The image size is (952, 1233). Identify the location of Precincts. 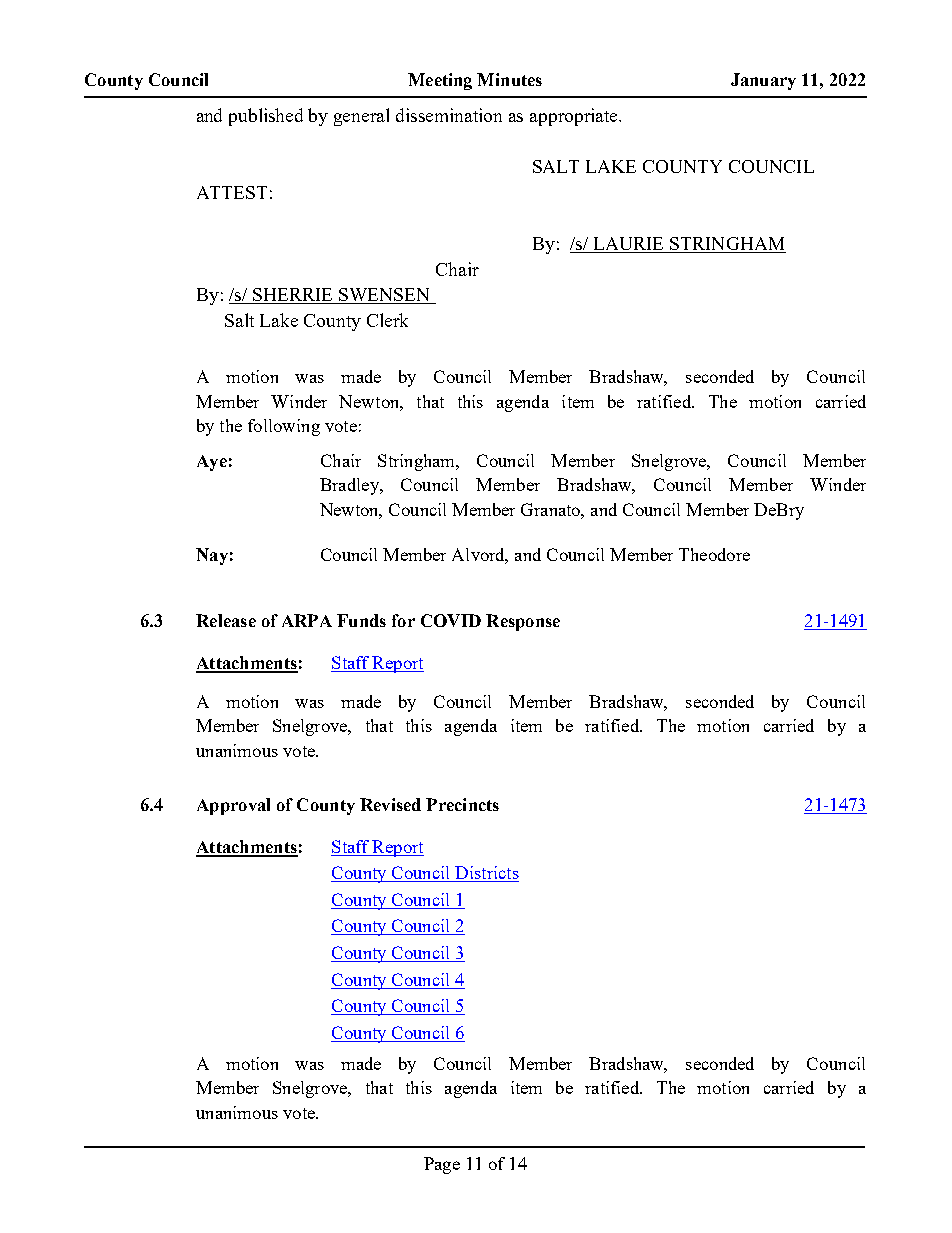
(462, 804).
